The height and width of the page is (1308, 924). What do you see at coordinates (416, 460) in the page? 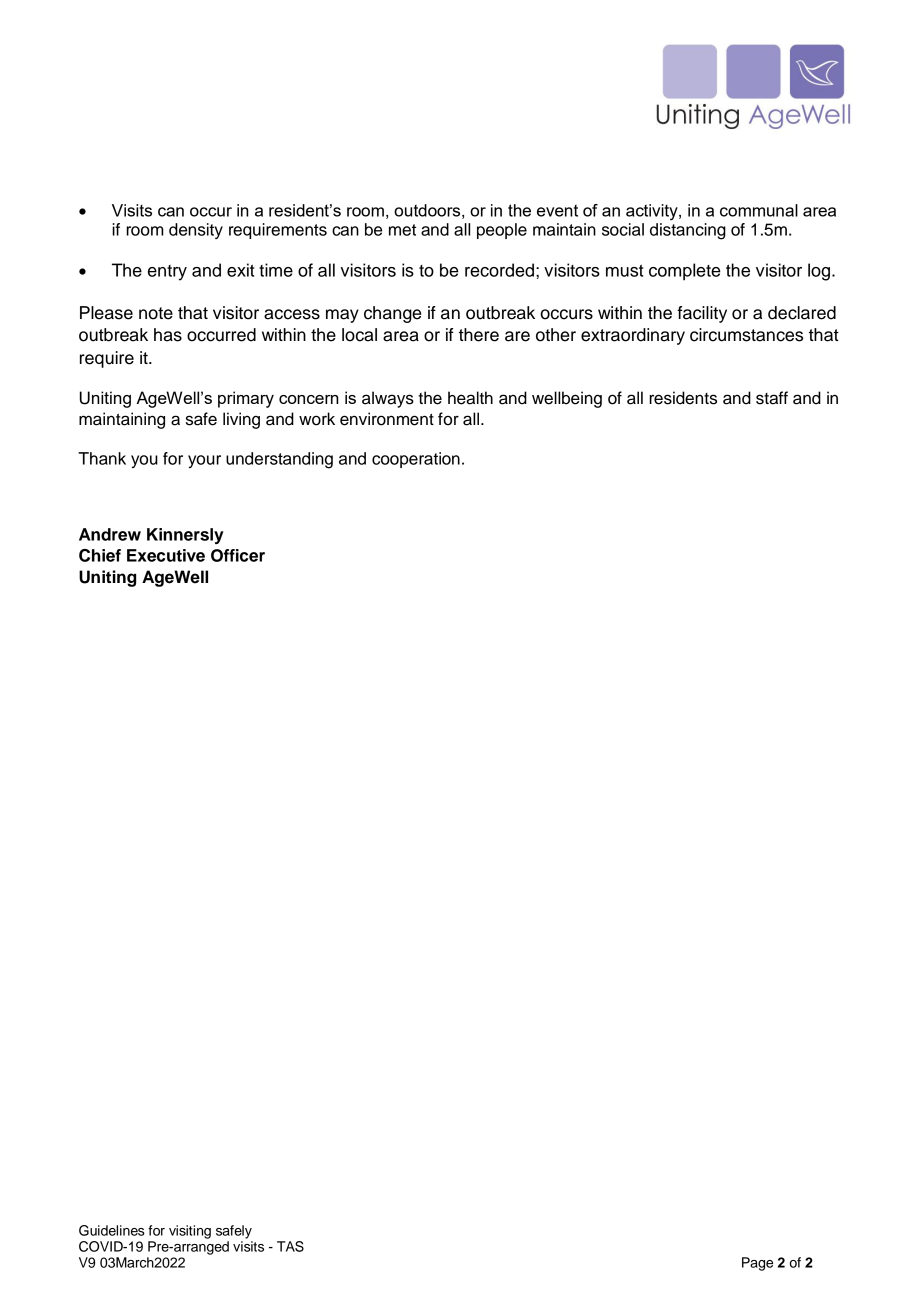
I see `cooperation` at bounding box center [416, 460].
